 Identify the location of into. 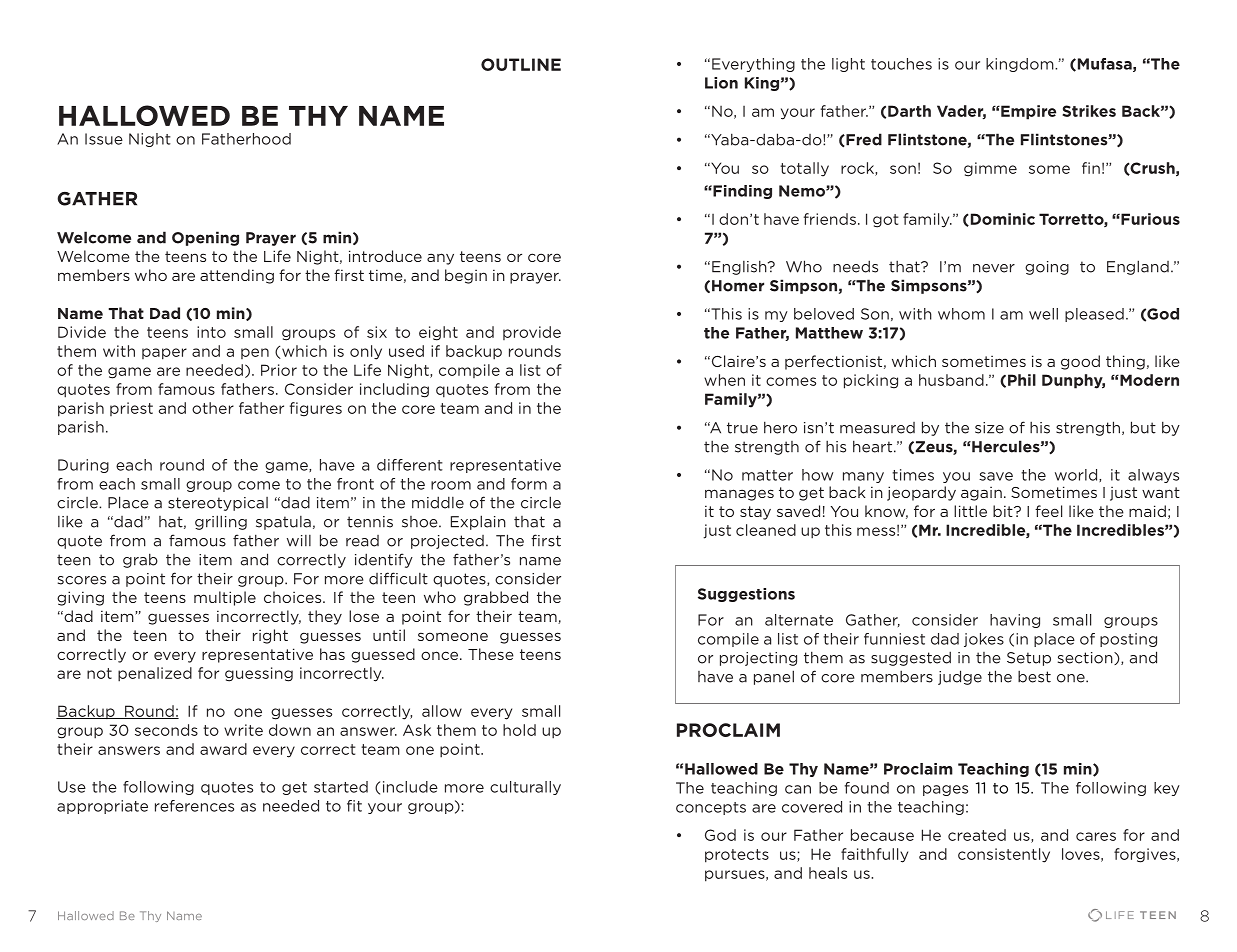
(211, 332).
